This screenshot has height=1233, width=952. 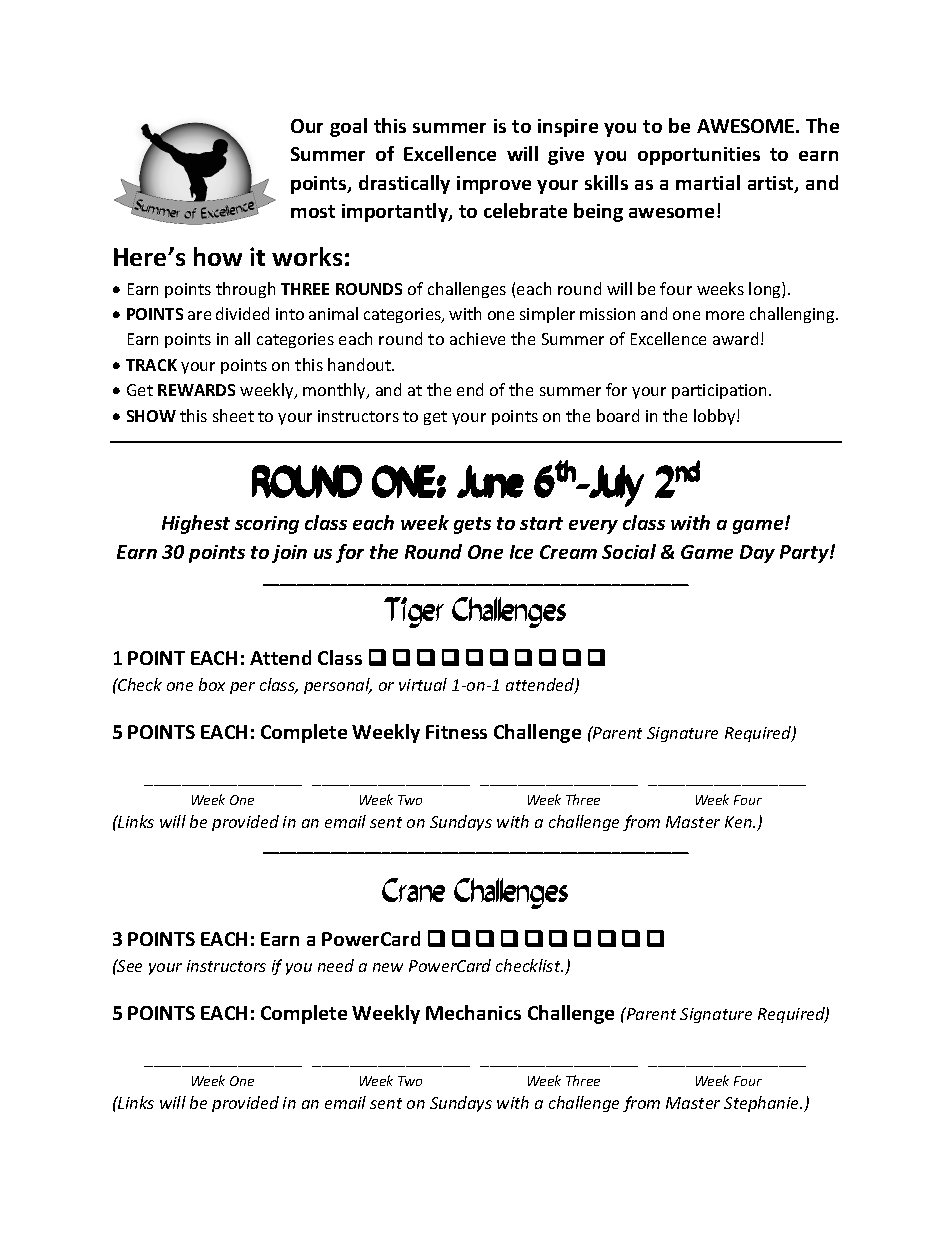 I want to click on need, so click(x=336, y=965).
